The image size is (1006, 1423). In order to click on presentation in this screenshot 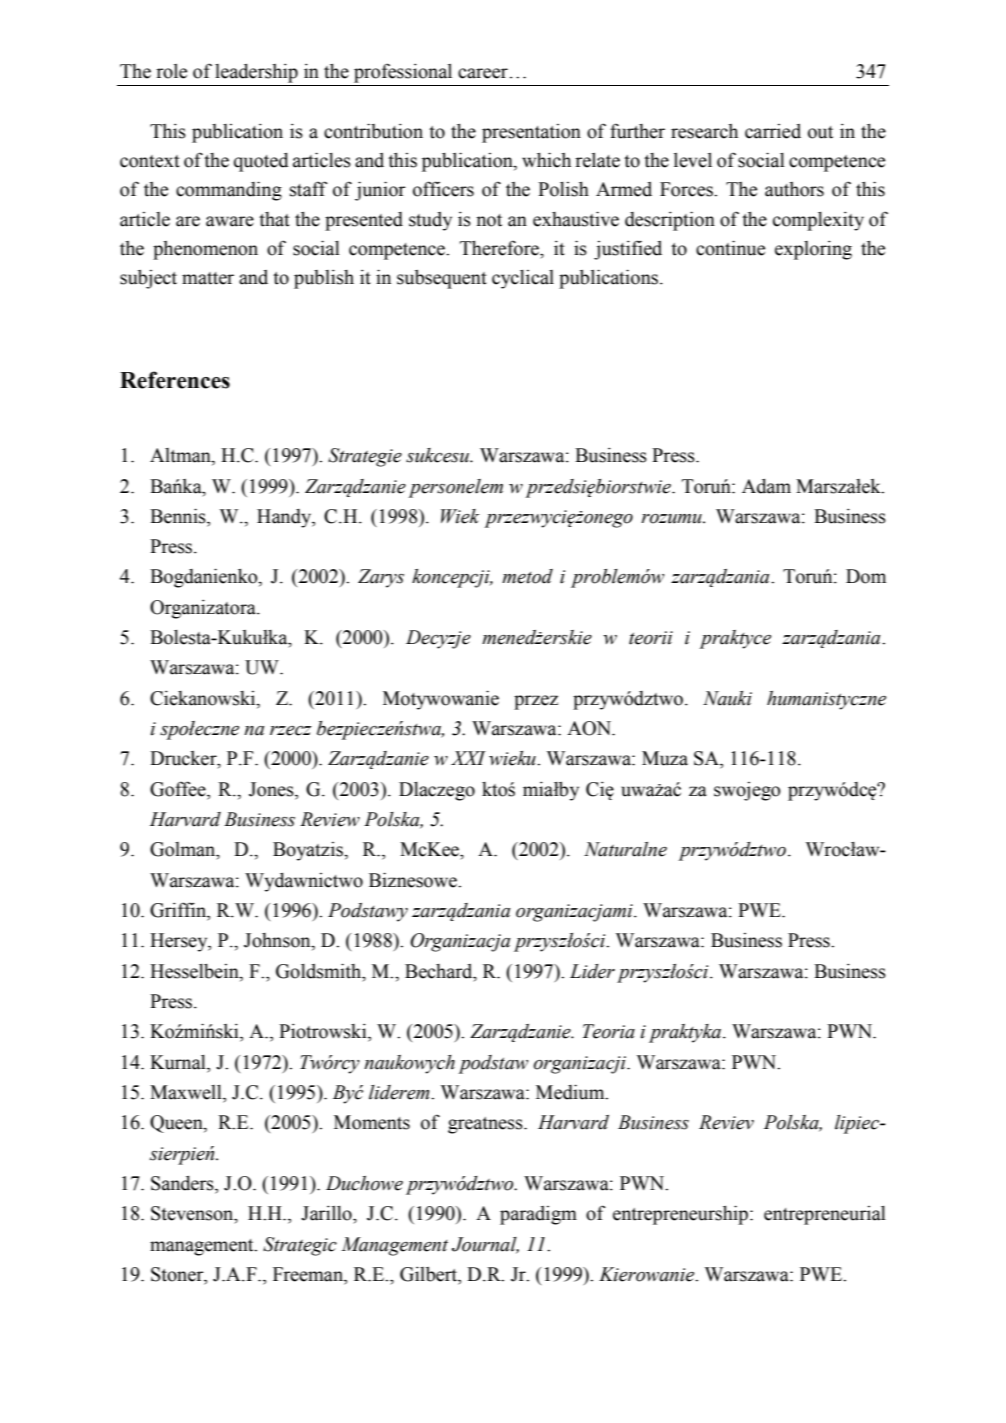, I will do `click(531, 133)`.
